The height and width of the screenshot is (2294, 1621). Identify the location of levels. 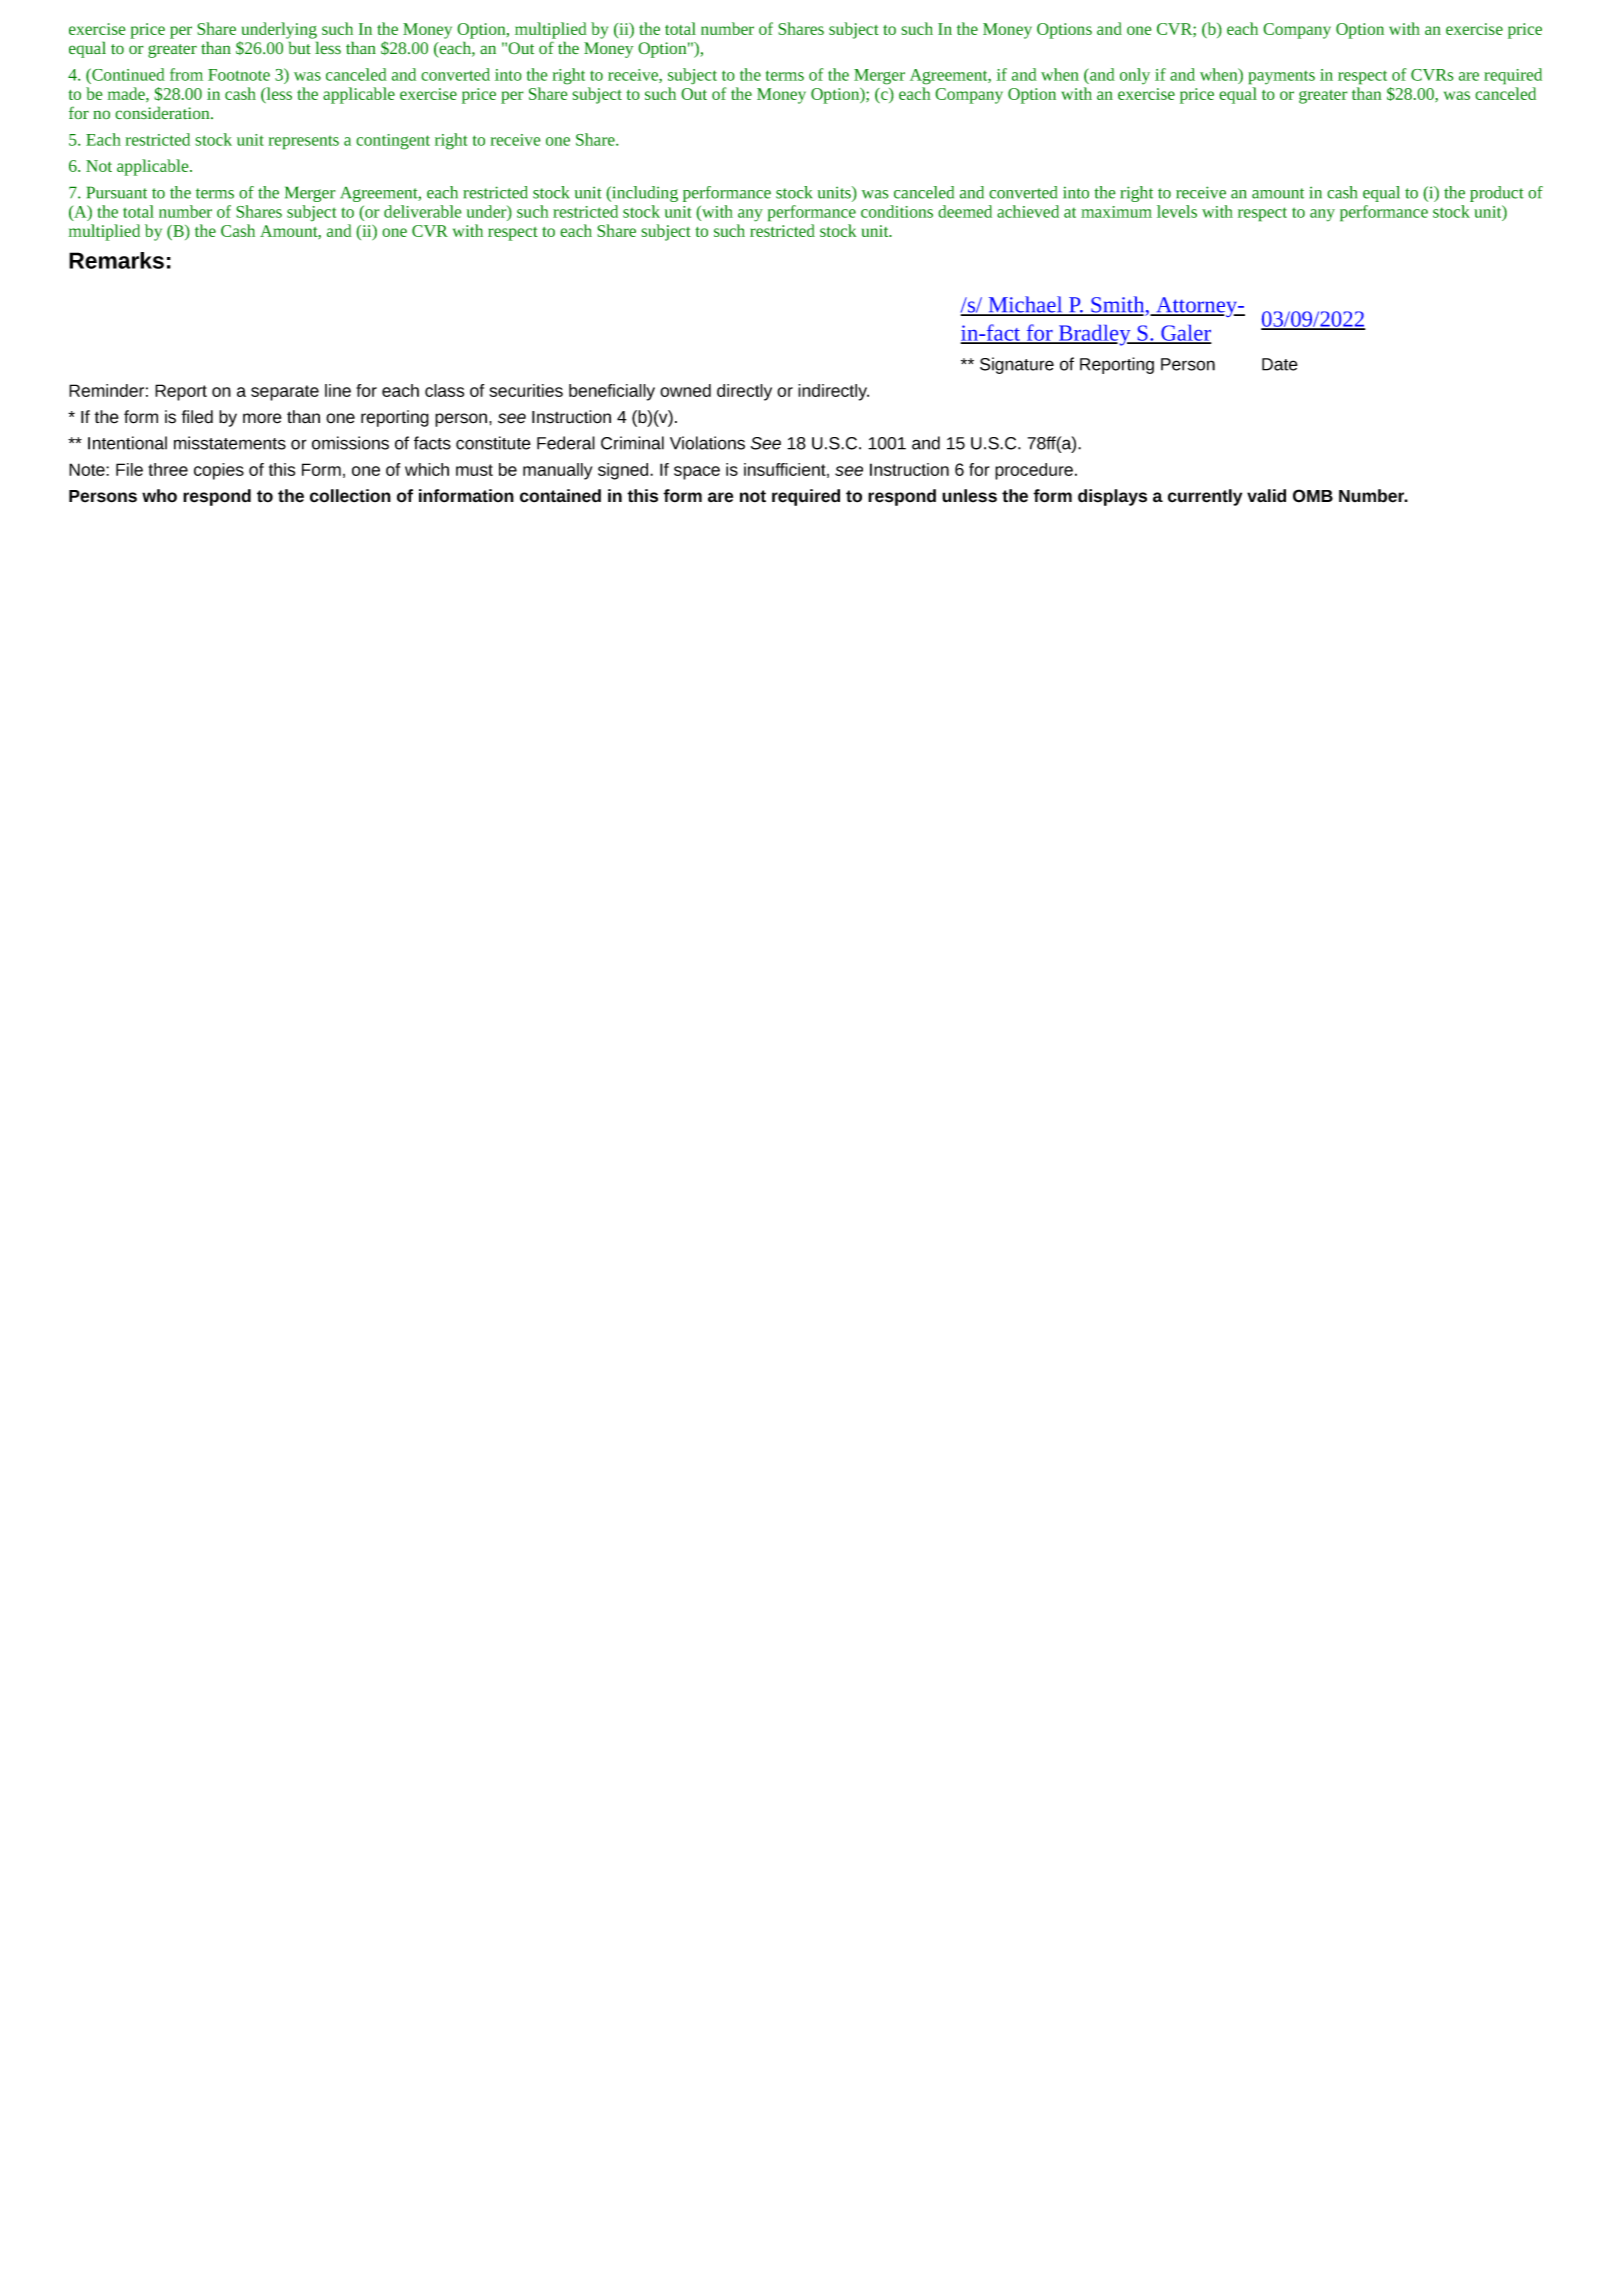
(1177, 211).
